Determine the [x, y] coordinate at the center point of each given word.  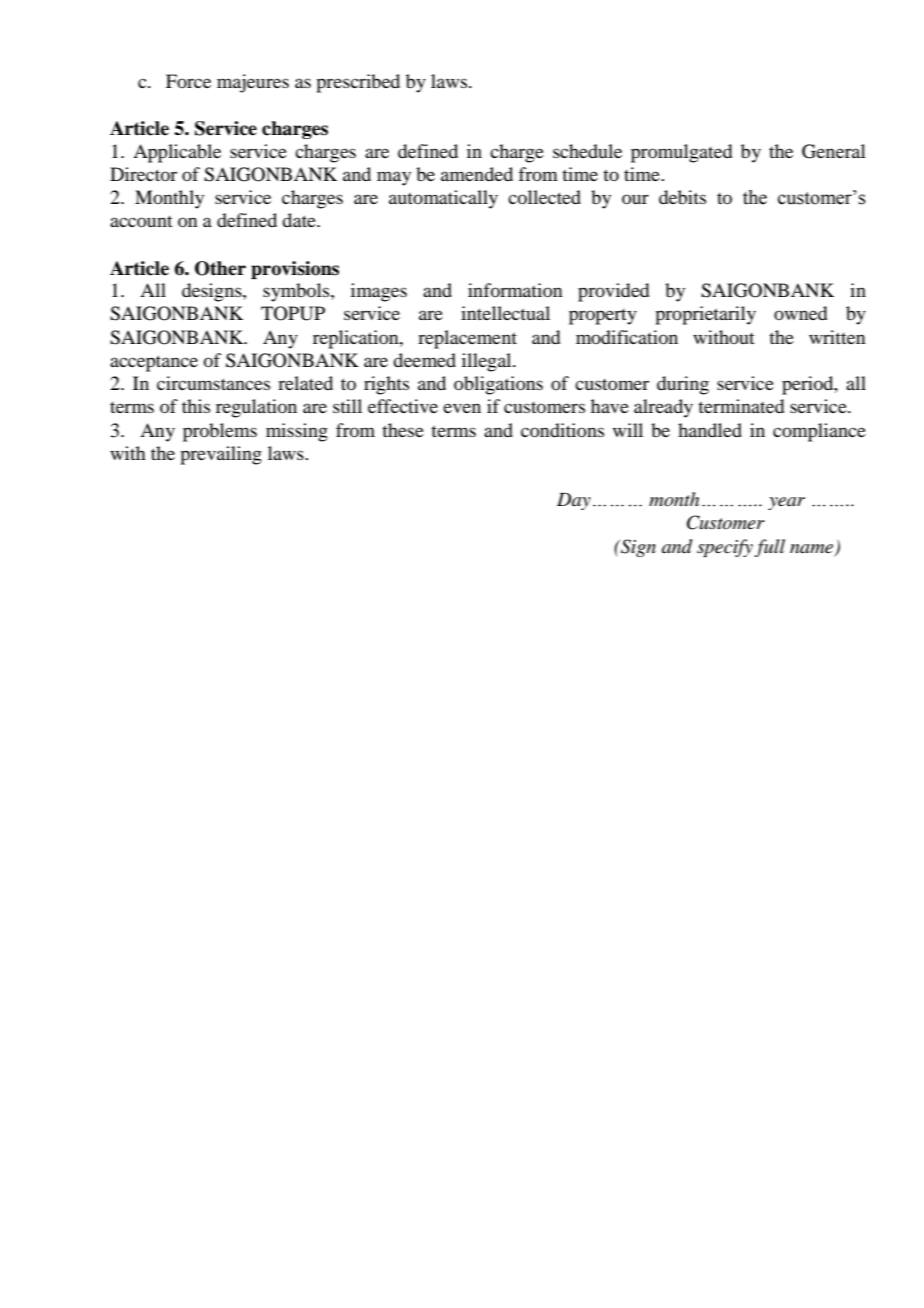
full [769, 548]
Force [188, 81]
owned [800, 313]
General [834, 151]
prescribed [358, 83]
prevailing [221, 455]
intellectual [505, 313]
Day [574, 501]
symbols [297, 292]
